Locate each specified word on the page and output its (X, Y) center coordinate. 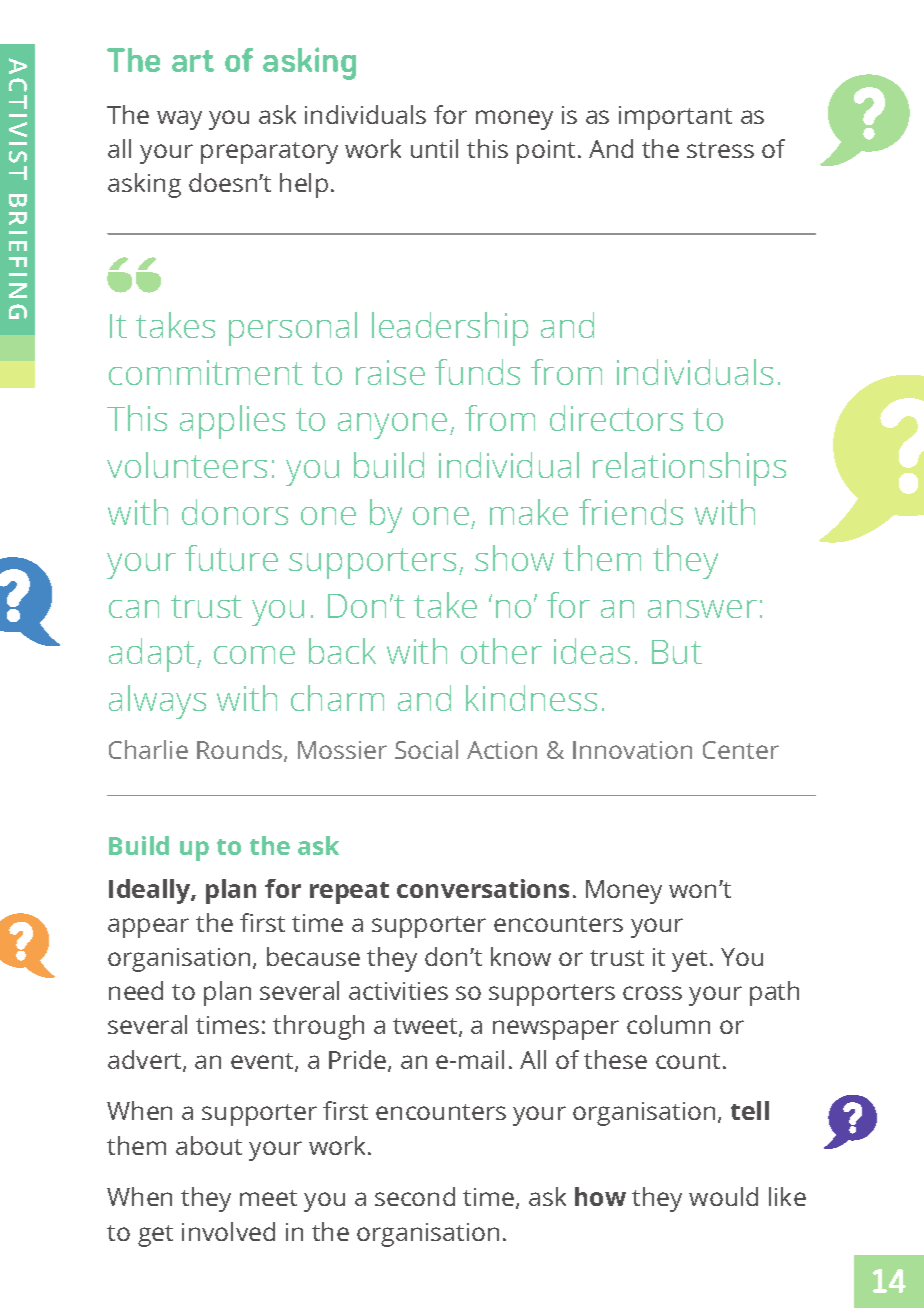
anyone (392, 426)
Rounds (241, 751)
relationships (689, 469)
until (434, 148)
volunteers (187, 465)
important (675, 118)
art (193, 61)
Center (741, 750)
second (415, 1196)
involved (228, 1231)
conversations (483, 888)
